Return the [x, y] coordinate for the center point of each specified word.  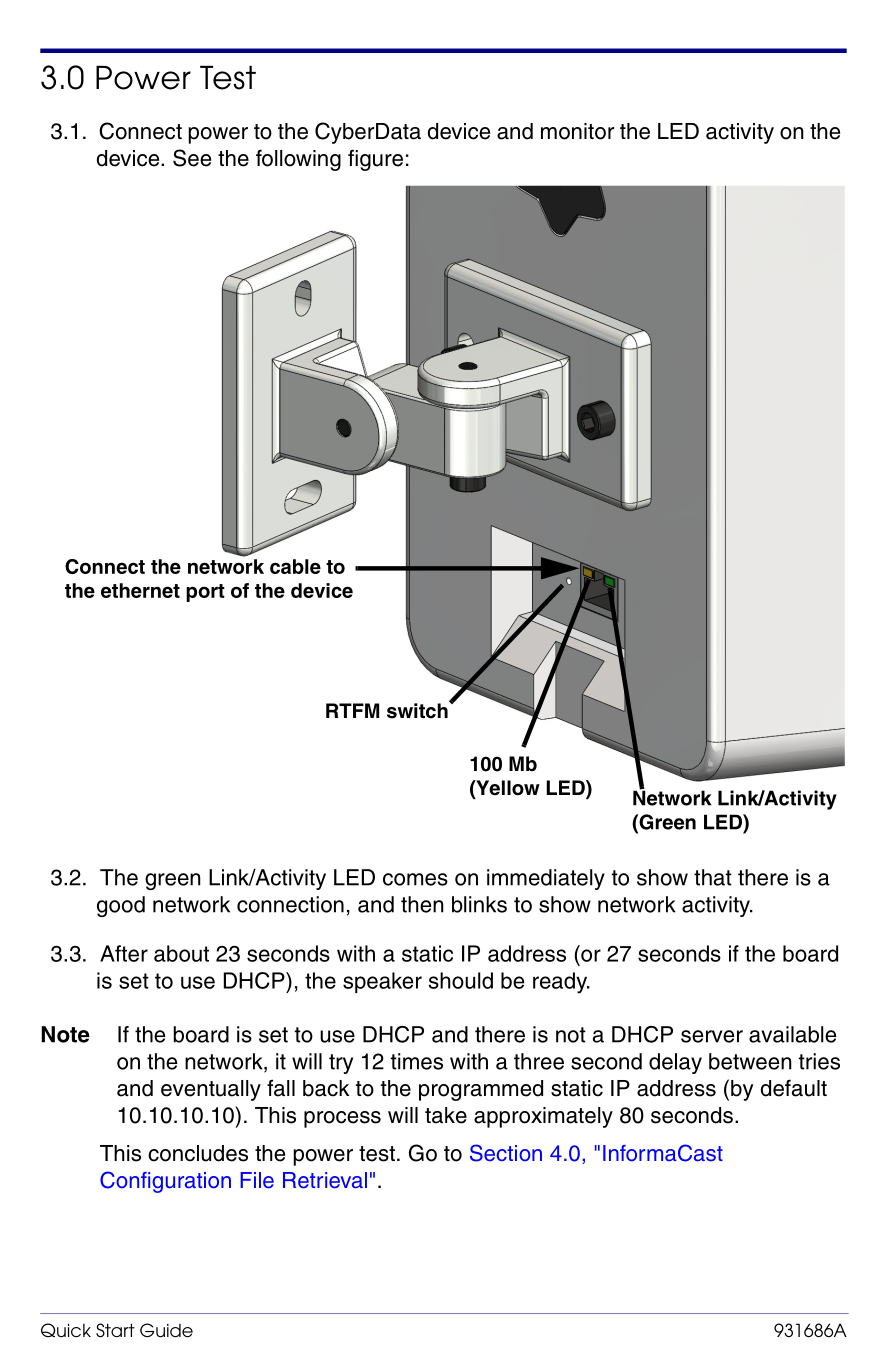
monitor [577, 131]
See [192, 158]
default [794, 1088]
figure [375, 160]
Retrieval [325, 1180]
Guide [166, 1330]
